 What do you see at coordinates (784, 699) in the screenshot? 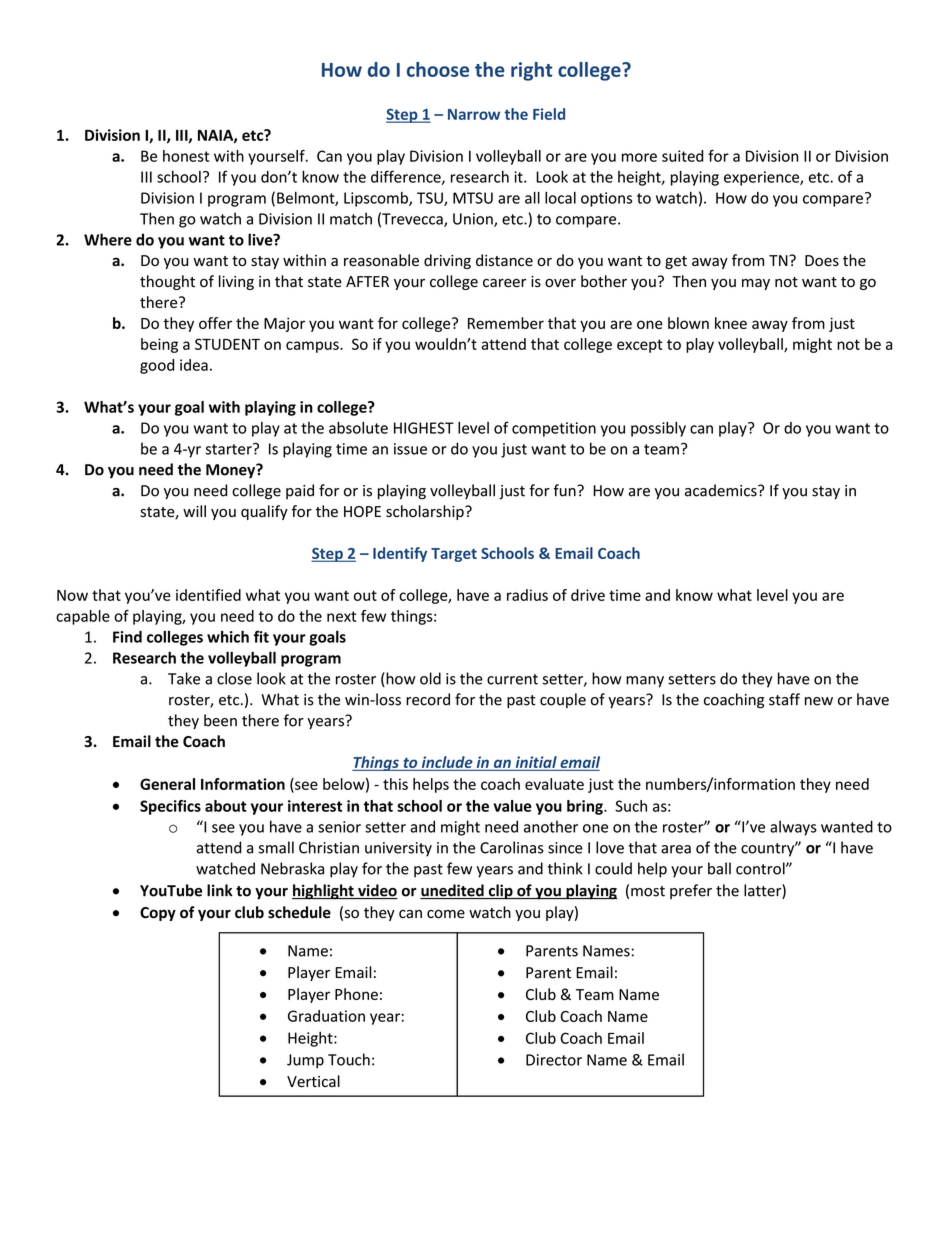
I see `staff` at bounding box center [784, 699].
